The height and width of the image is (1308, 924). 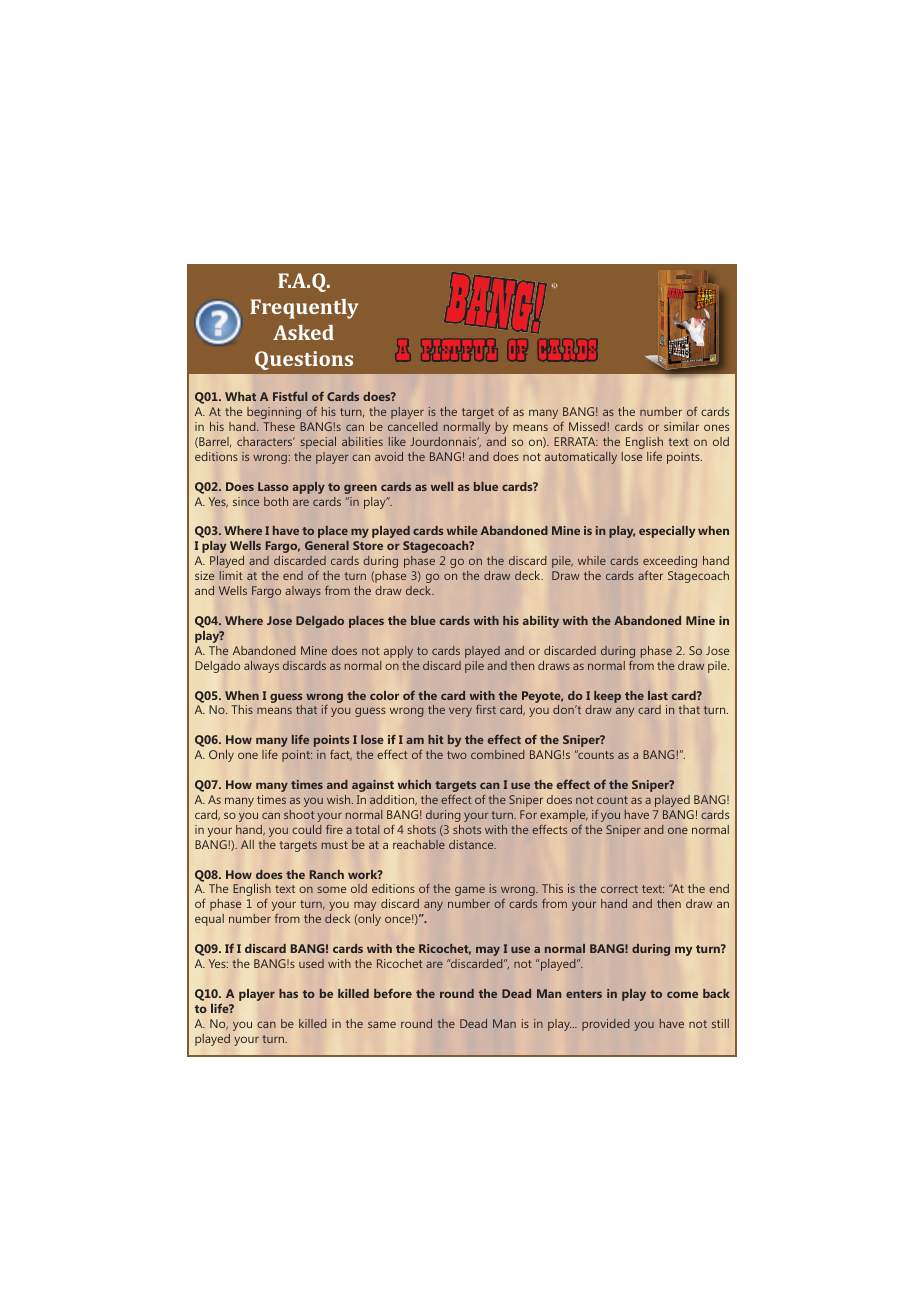 I want to click on similar, so click(x=681, y=426).
